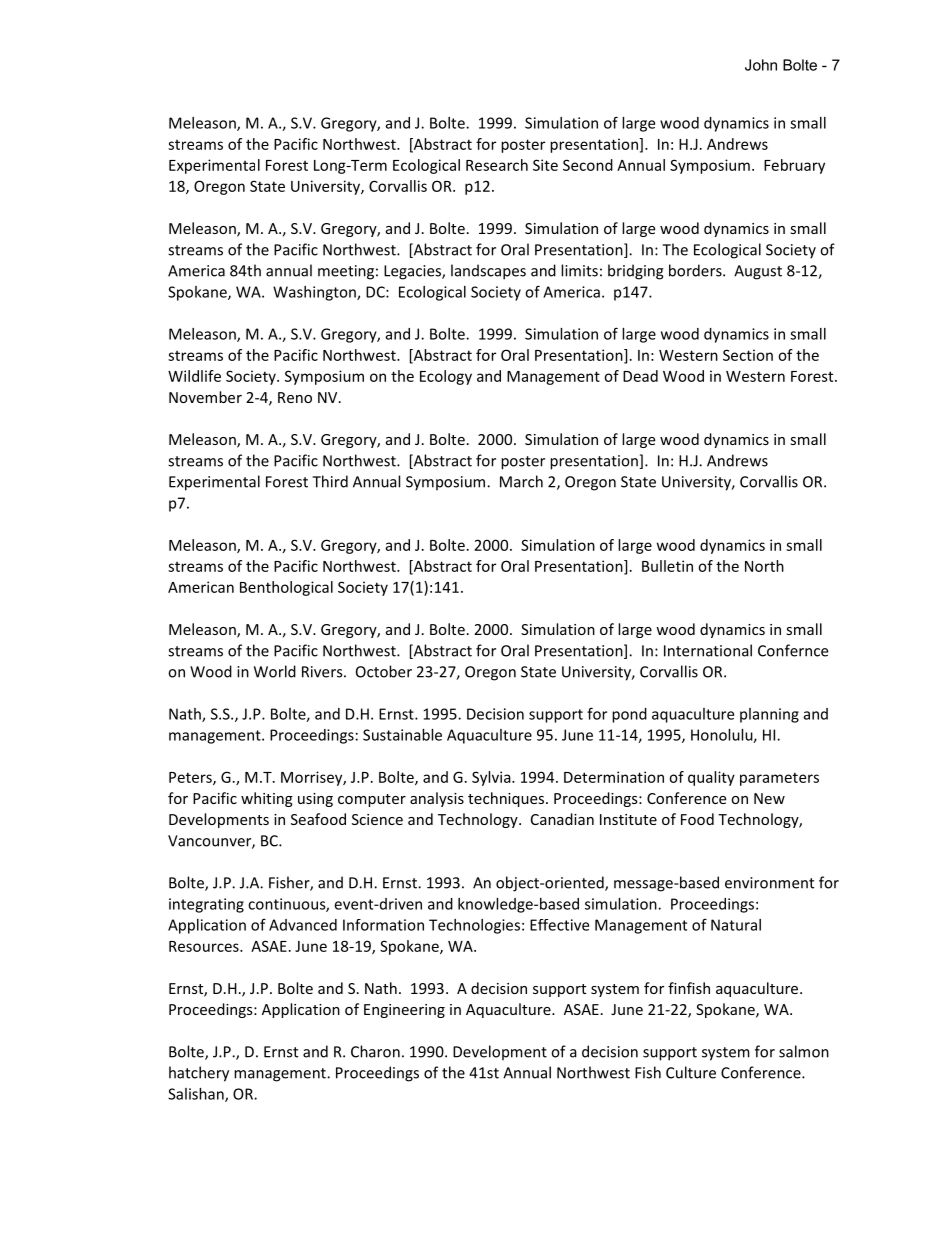  I want to click on Washington, so click(315, 293).
